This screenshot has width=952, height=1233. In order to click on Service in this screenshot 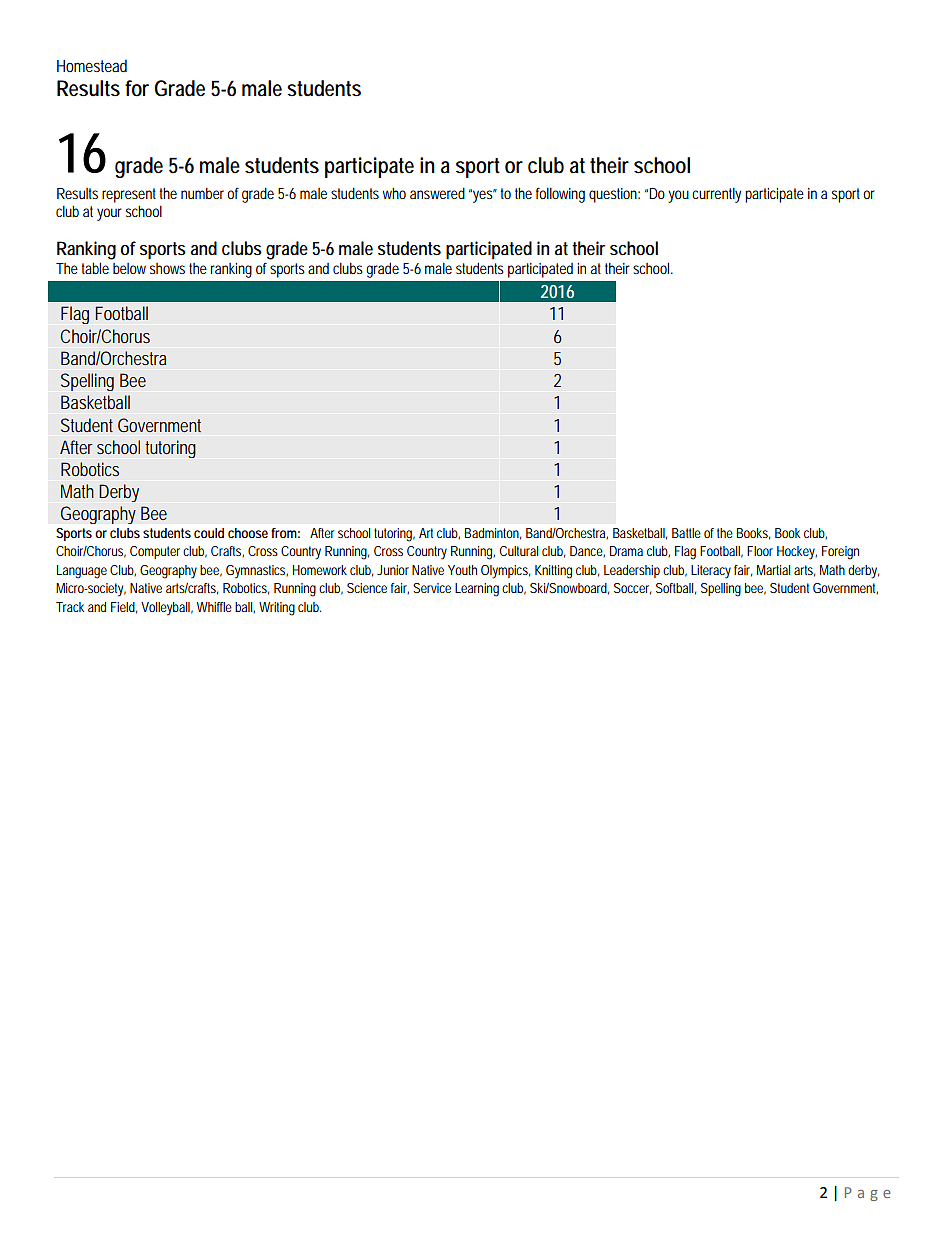, I will do `click(432, 588)`.
